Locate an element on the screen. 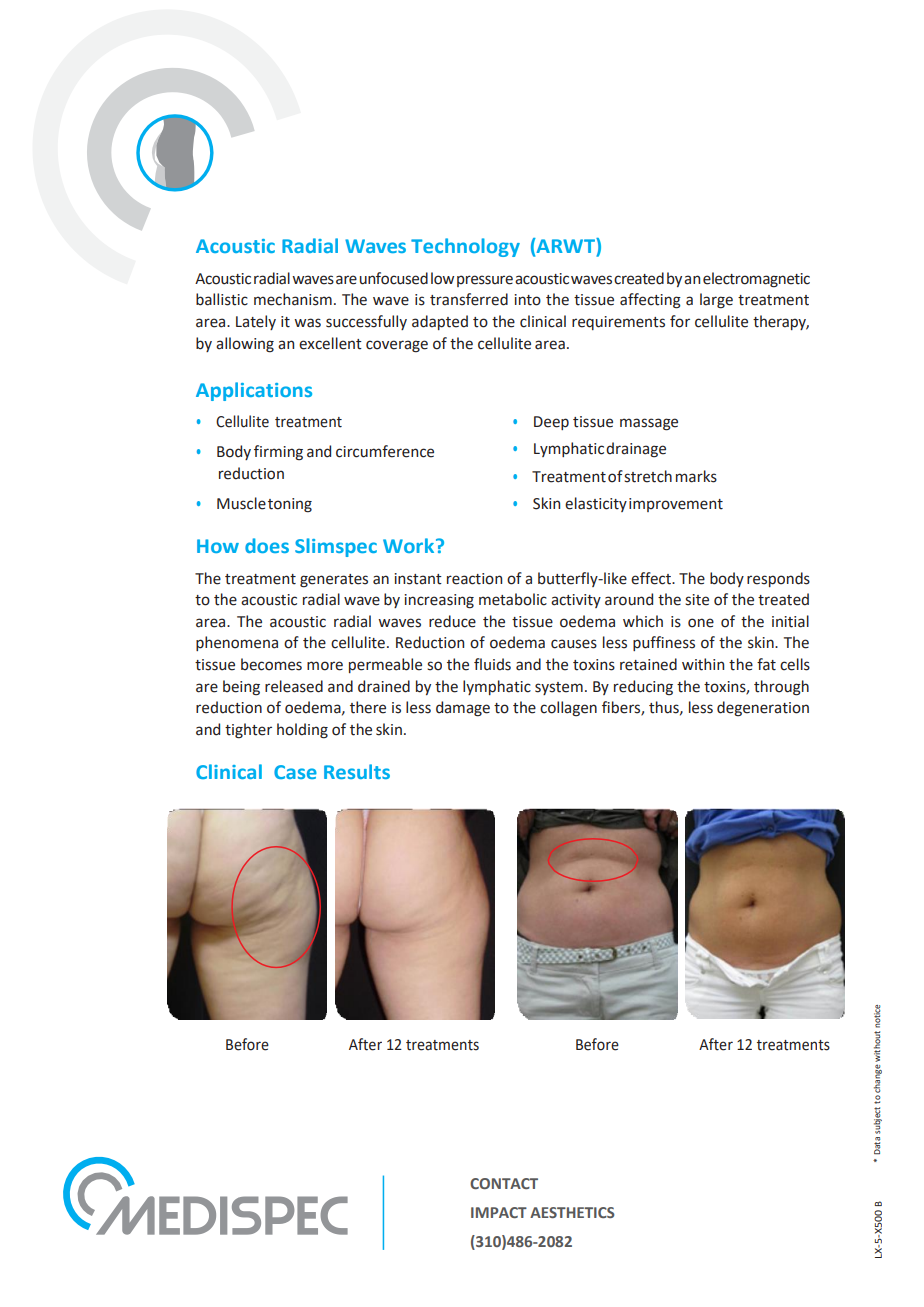 This screenshot has width=924, height=1307. AESTHETICS is located at coordinates (572, 1212).
